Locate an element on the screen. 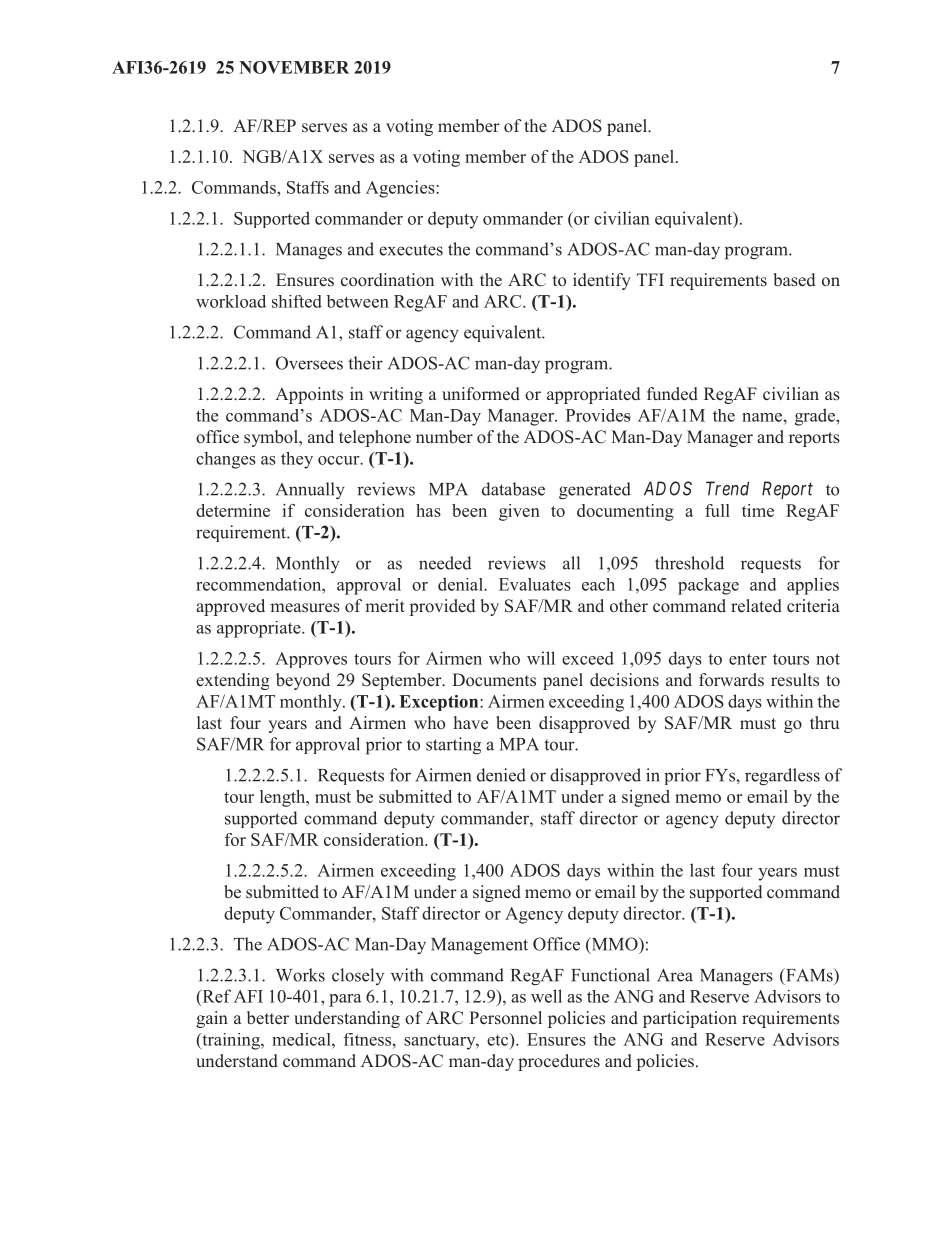  Agencies is located at coordinates (401, 189).
